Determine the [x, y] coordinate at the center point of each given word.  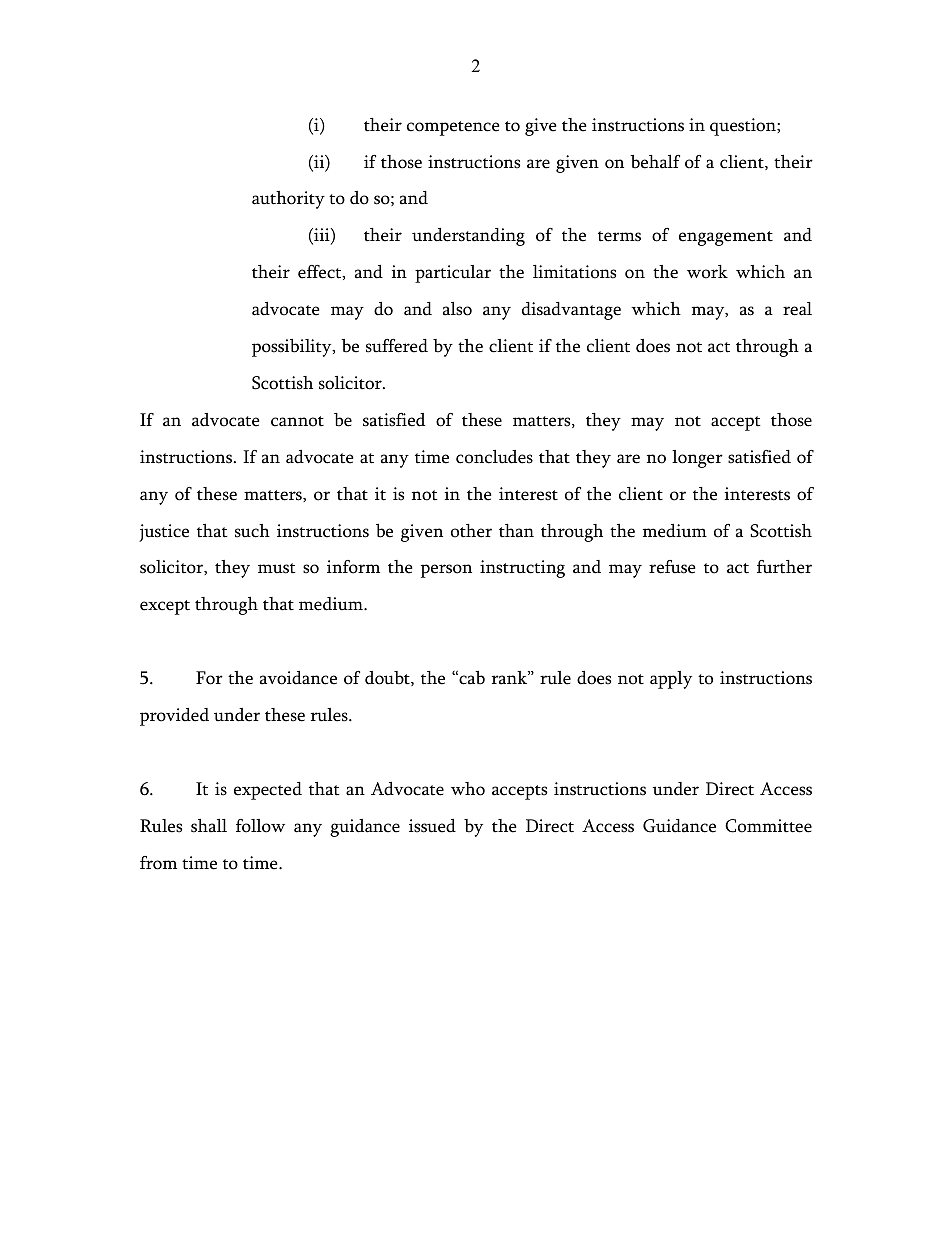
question [744, 127]
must [277, 568]
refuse [672, 567]
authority [288, 200]
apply [671, 680]
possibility [293, 348]
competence [453, 128]
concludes [494, 457]
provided [174, 717]
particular [453, 274]
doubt [388, 678]
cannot [297, 421]
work [707, 272]
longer [697, 459]
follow [260, 826]
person [446, 571]
